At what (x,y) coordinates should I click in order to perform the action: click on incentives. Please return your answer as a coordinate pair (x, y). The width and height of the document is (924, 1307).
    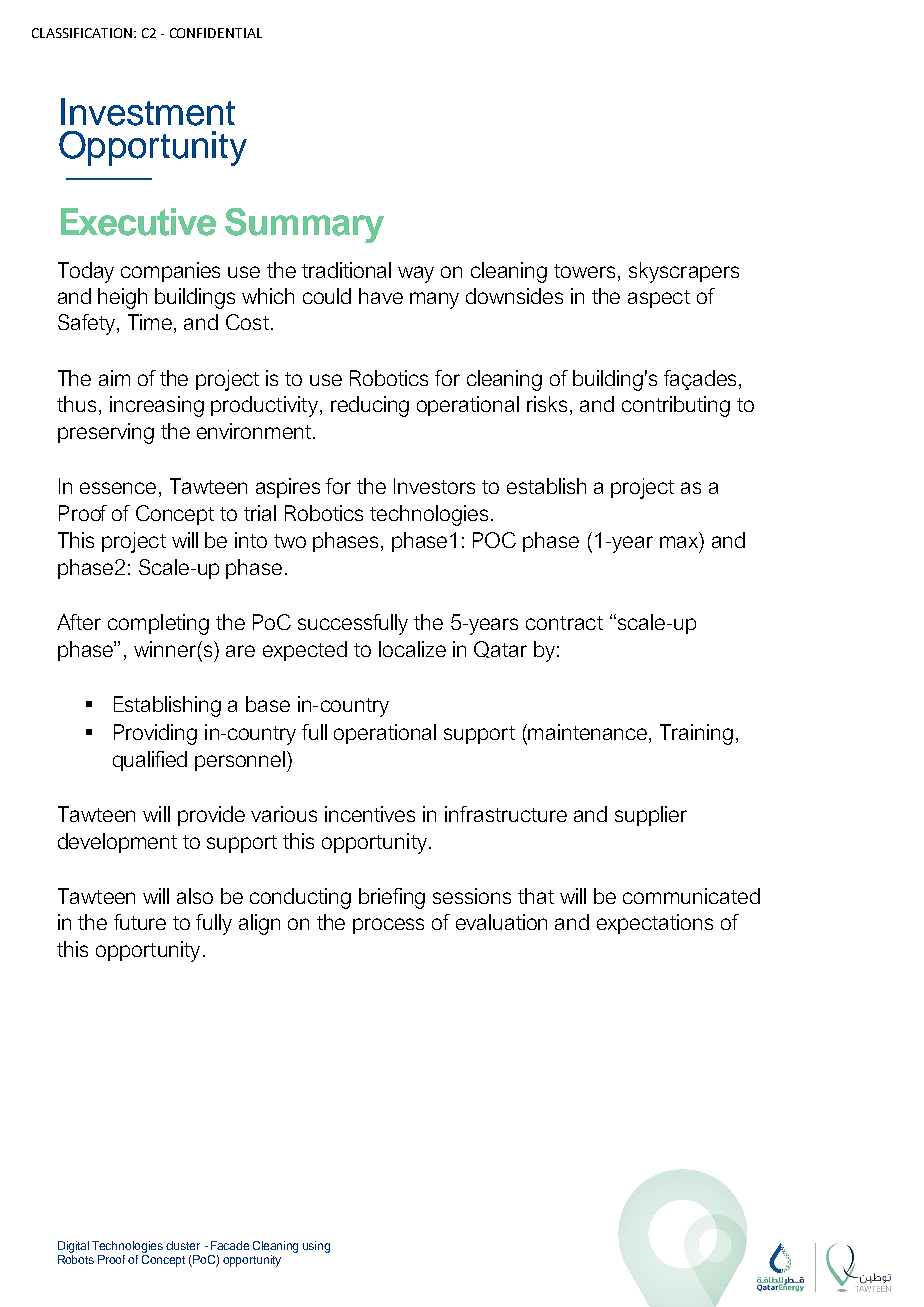
    Looking at the image, I should click on (370, 814).
